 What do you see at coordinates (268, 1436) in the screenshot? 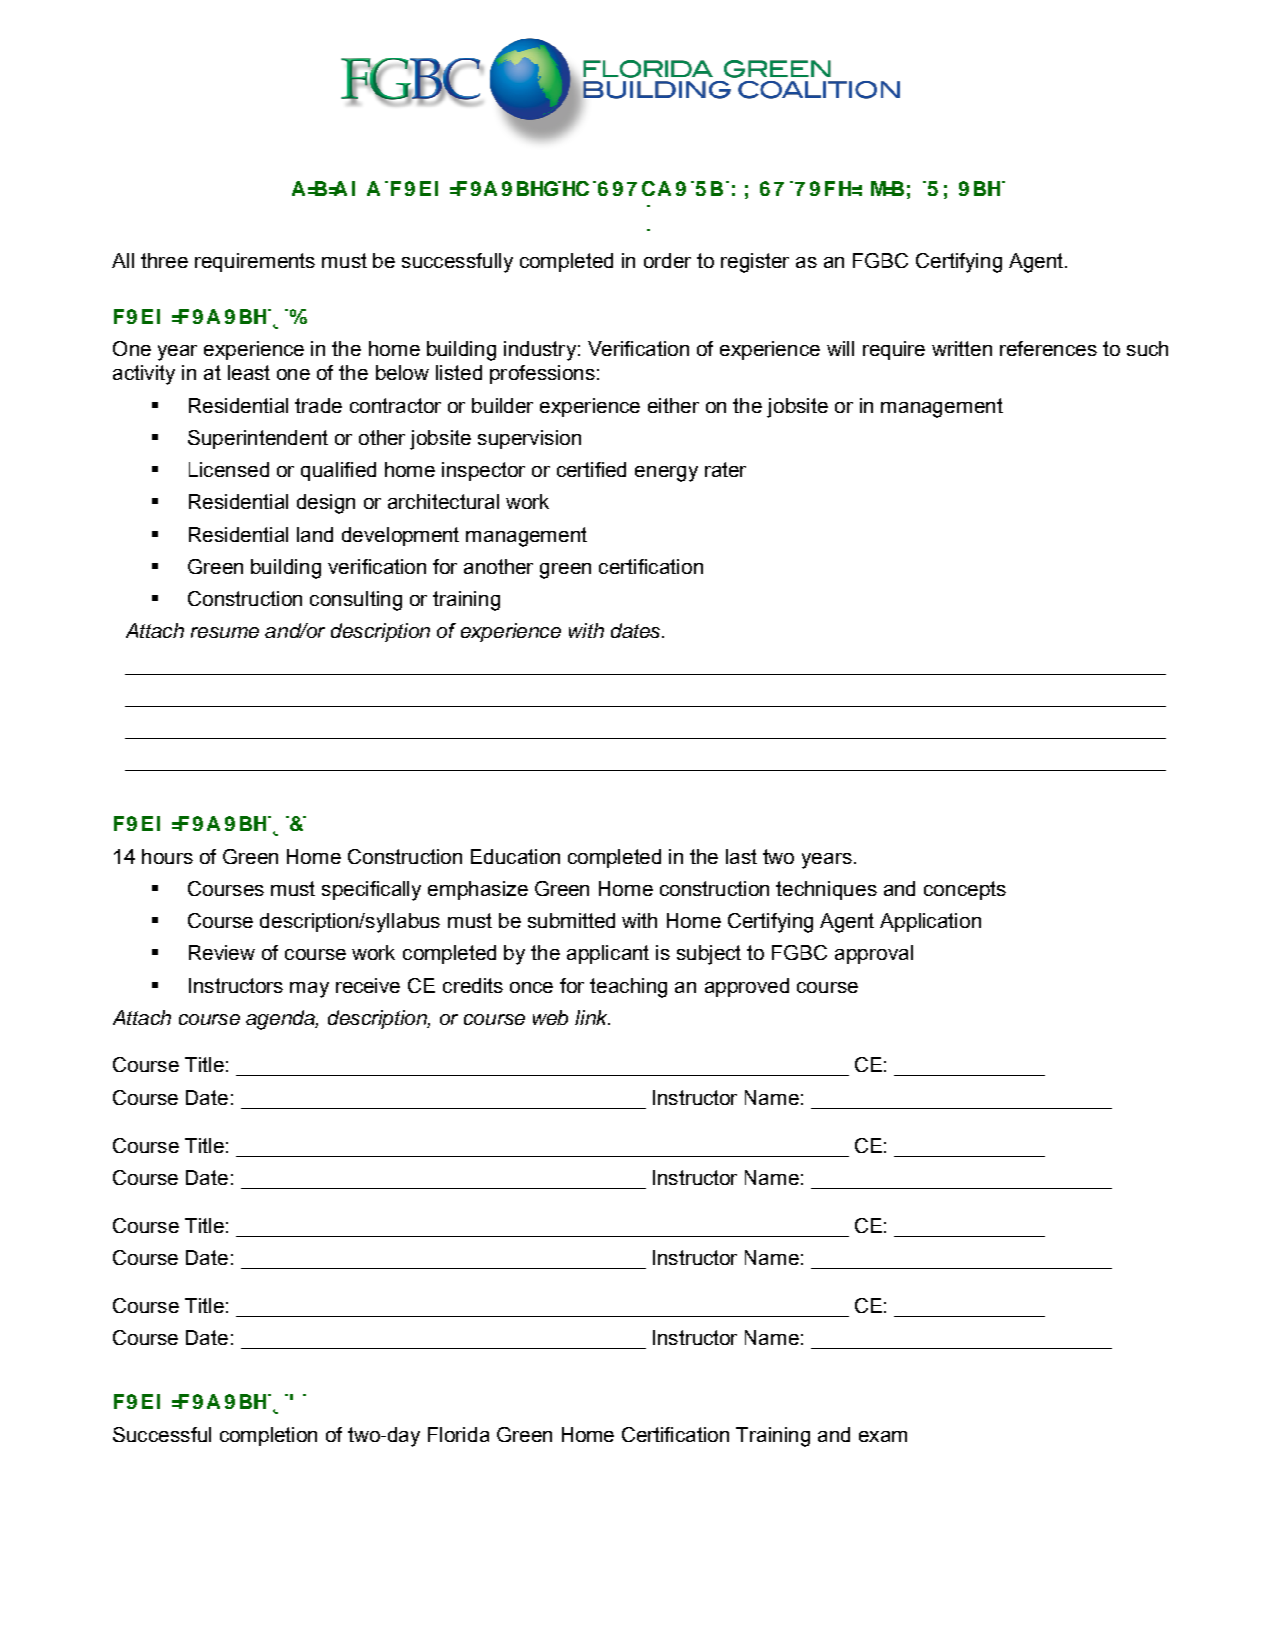
I see `completion` at bounding box center [268, 1436].
